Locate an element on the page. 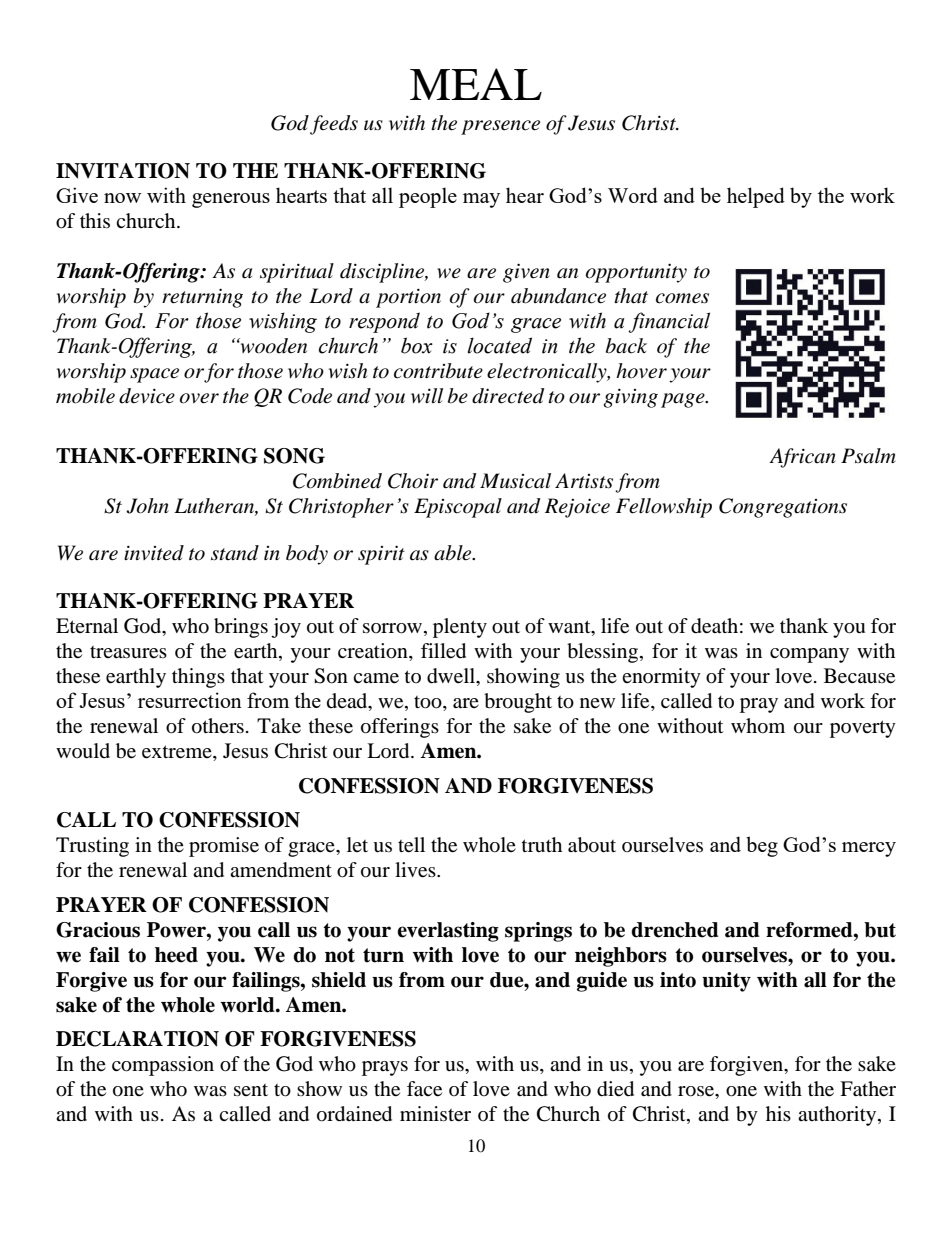 The width and height of the image is (952, 1233). helped is located at coordinates (756, 197).
